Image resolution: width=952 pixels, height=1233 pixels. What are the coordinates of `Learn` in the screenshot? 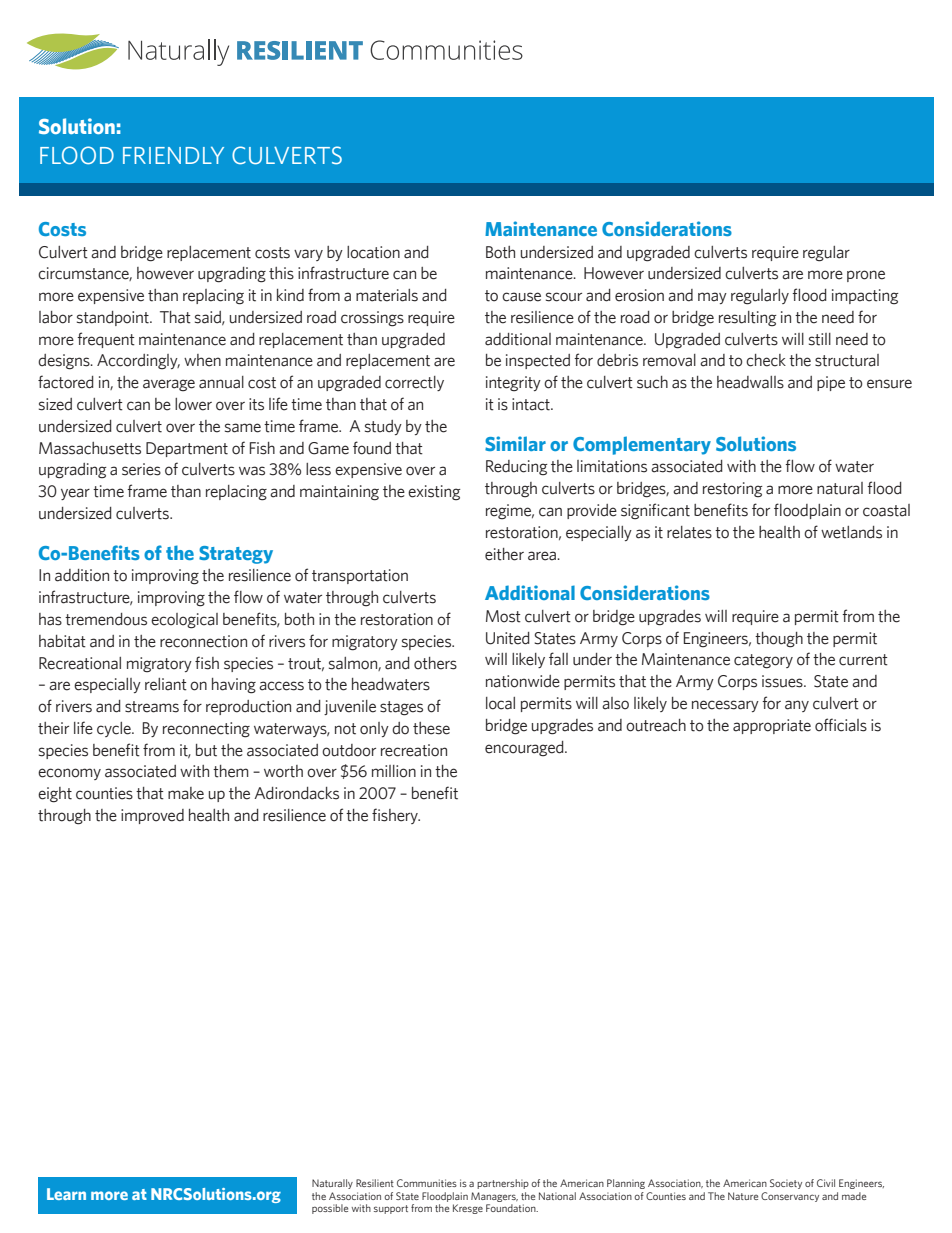 It's located at (66, 1194).
